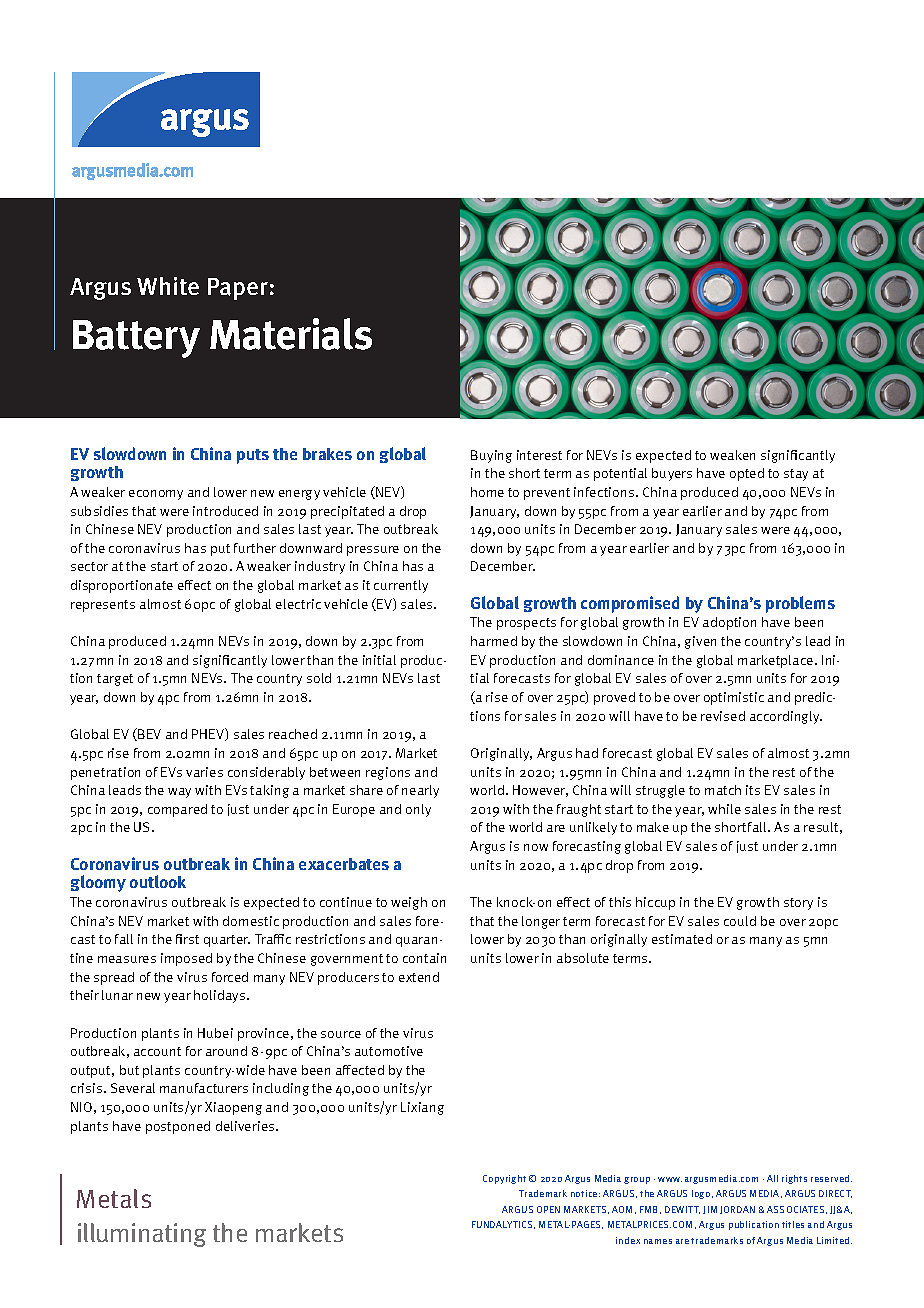 This screenshot has height=1308, width=924. Describe the element at coordinates (723, 790) in the screenshot. I see `match` at that location.
